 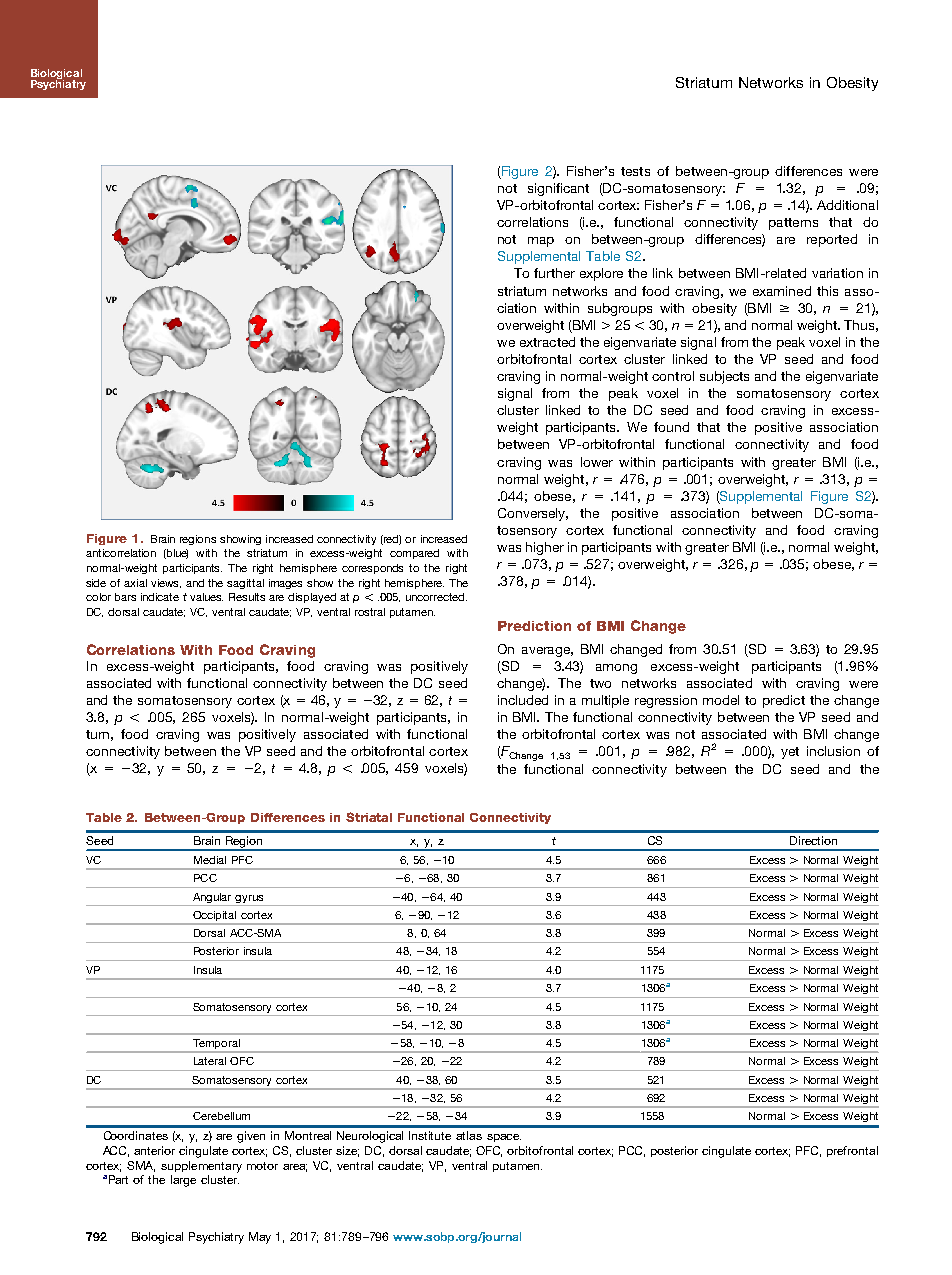 What do you see at coordinates (135, 583) in the screenshot?
I see `axial` at bounding box center [135, 583].
